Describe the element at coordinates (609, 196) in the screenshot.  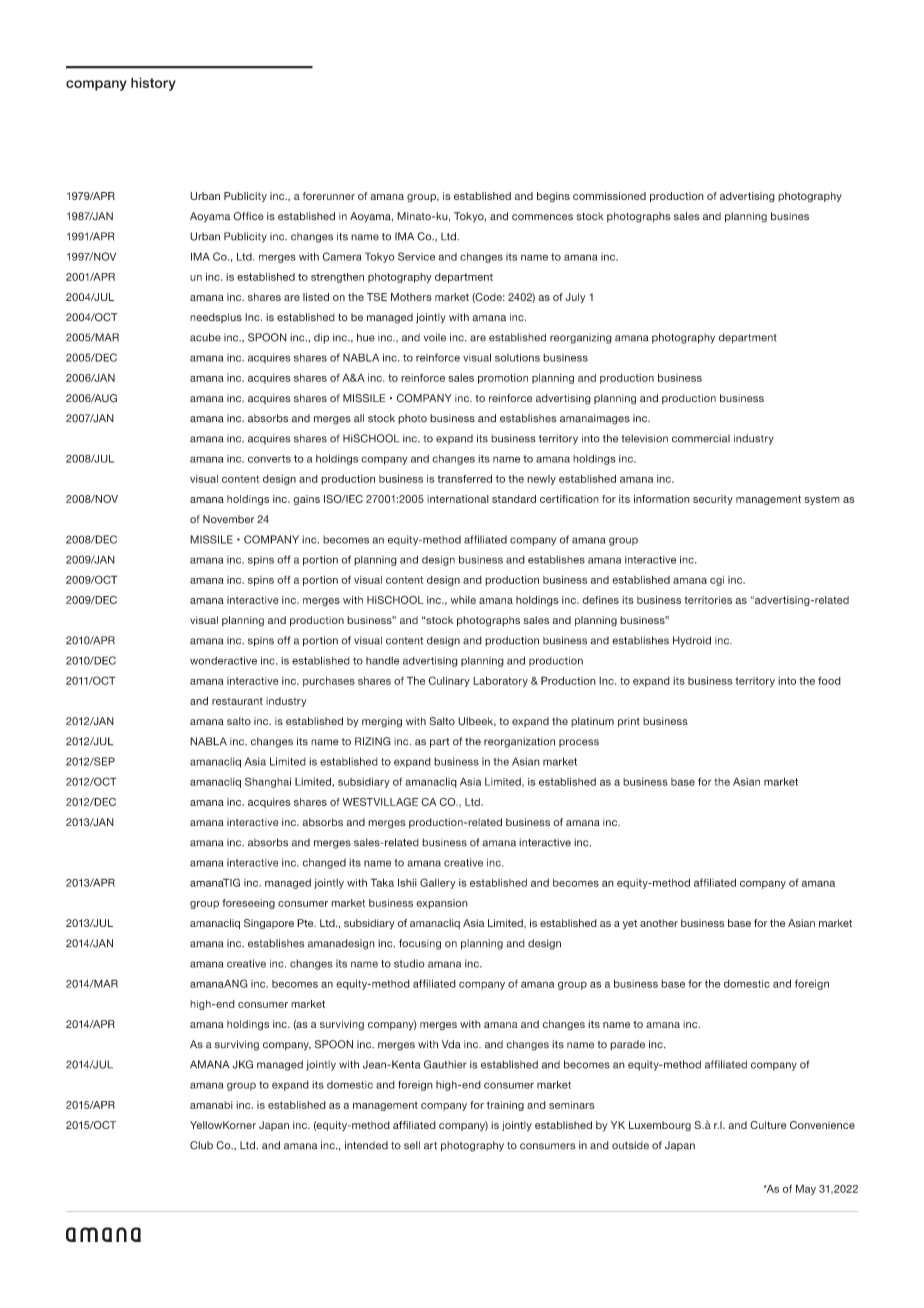
I see `commissioned` at that location.
